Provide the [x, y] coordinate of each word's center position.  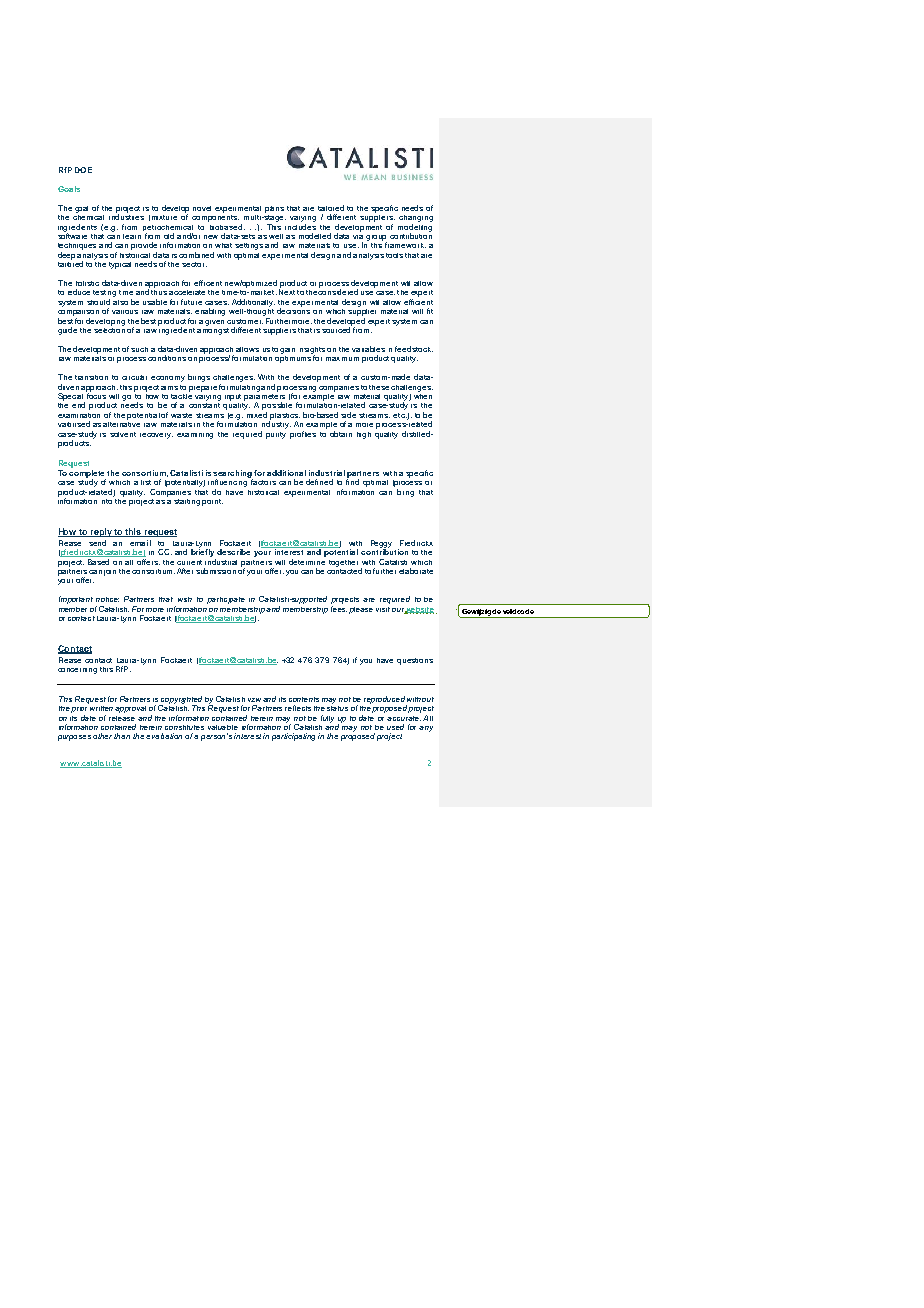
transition [91, 377]
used [395, 727]
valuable [223, 727]
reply [101, 532]
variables [368, 349]
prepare [203, 389]
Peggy [381, 545]
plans [274, 209]
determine [307, 560]
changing [416, 218]
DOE [83, 170]
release [122, 716]
